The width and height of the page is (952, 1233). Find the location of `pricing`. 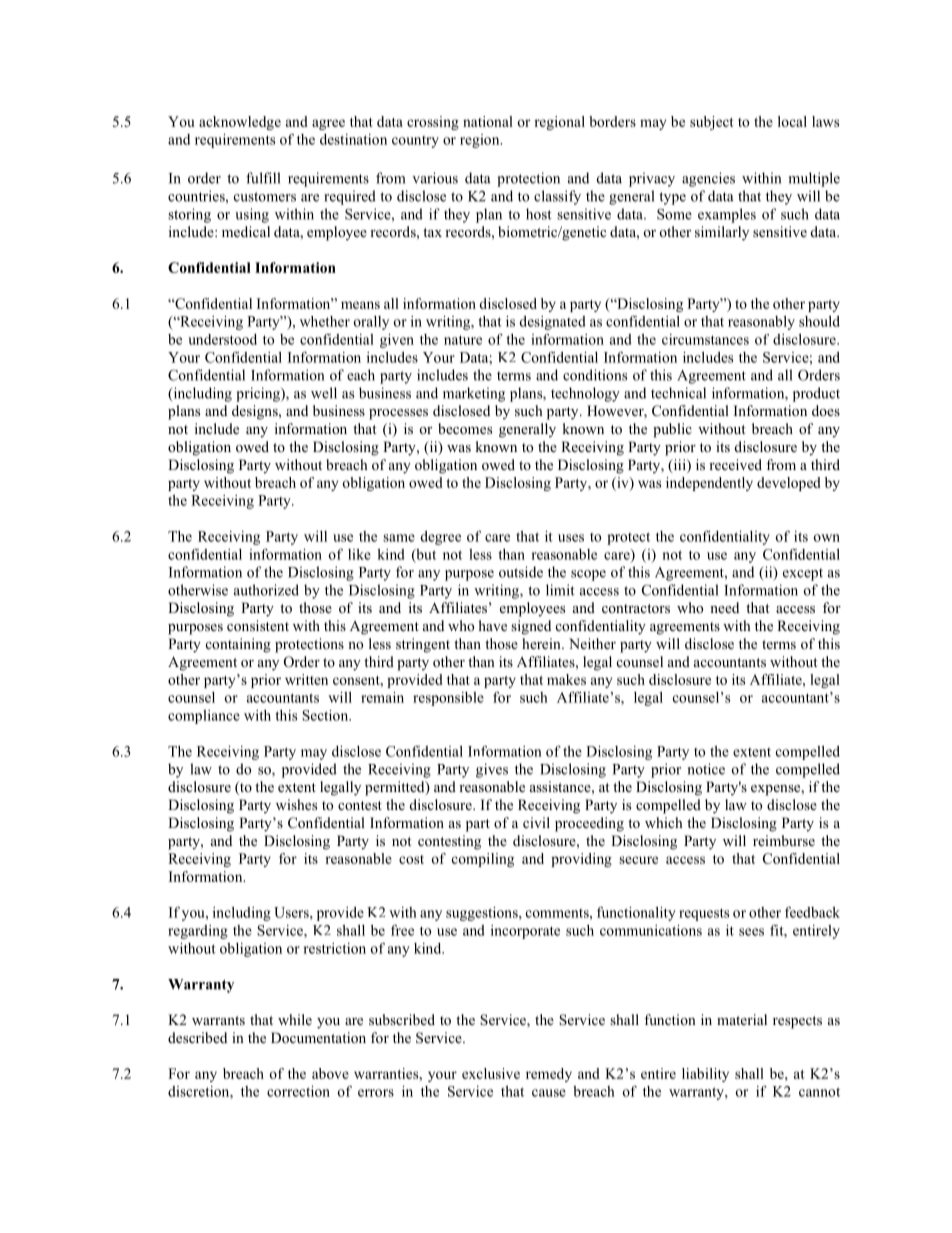

pricing is located at coordinates (259, 394).
